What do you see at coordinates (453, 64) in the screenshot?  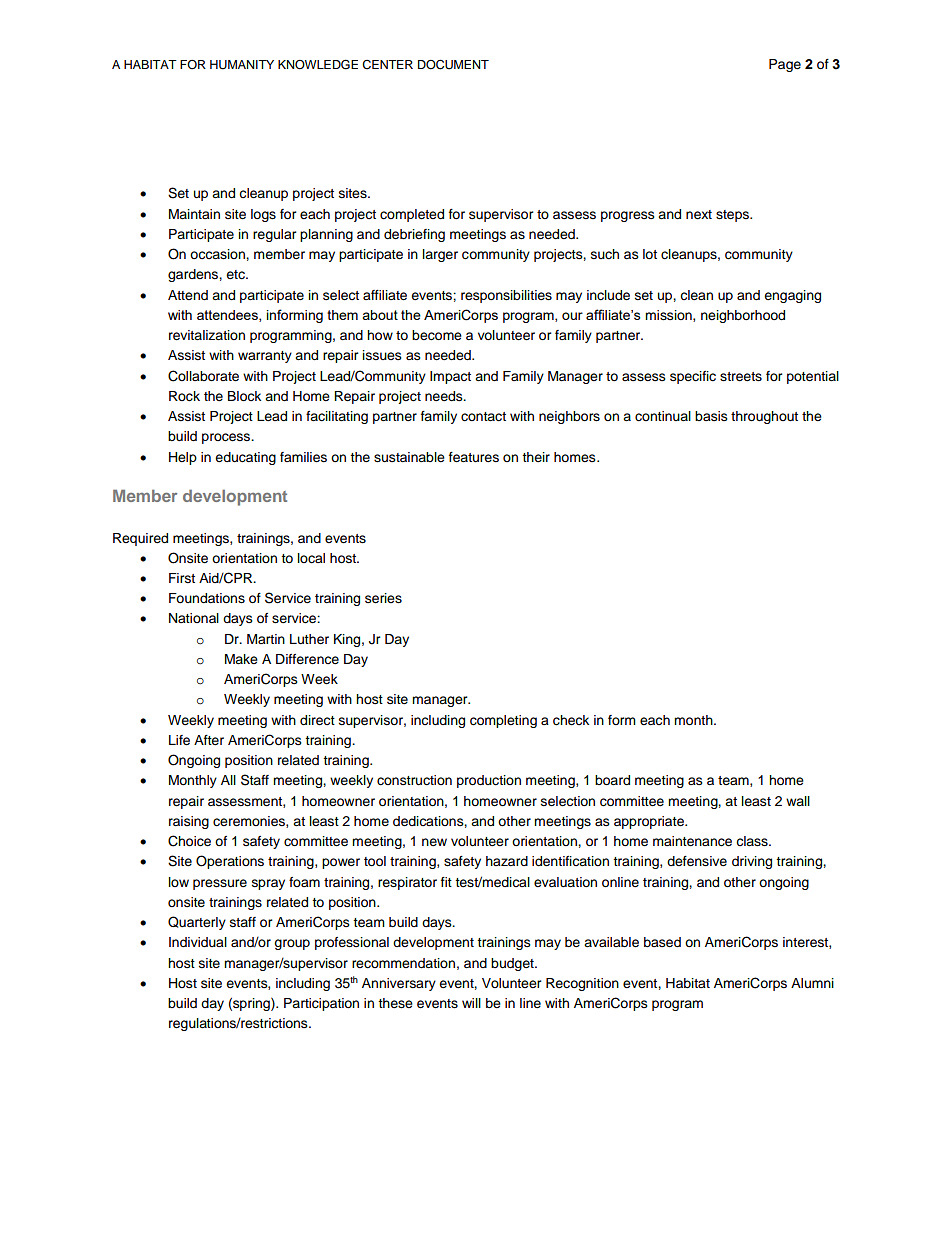 I see `DOCUMENT` at bounding box center [453, 64].
